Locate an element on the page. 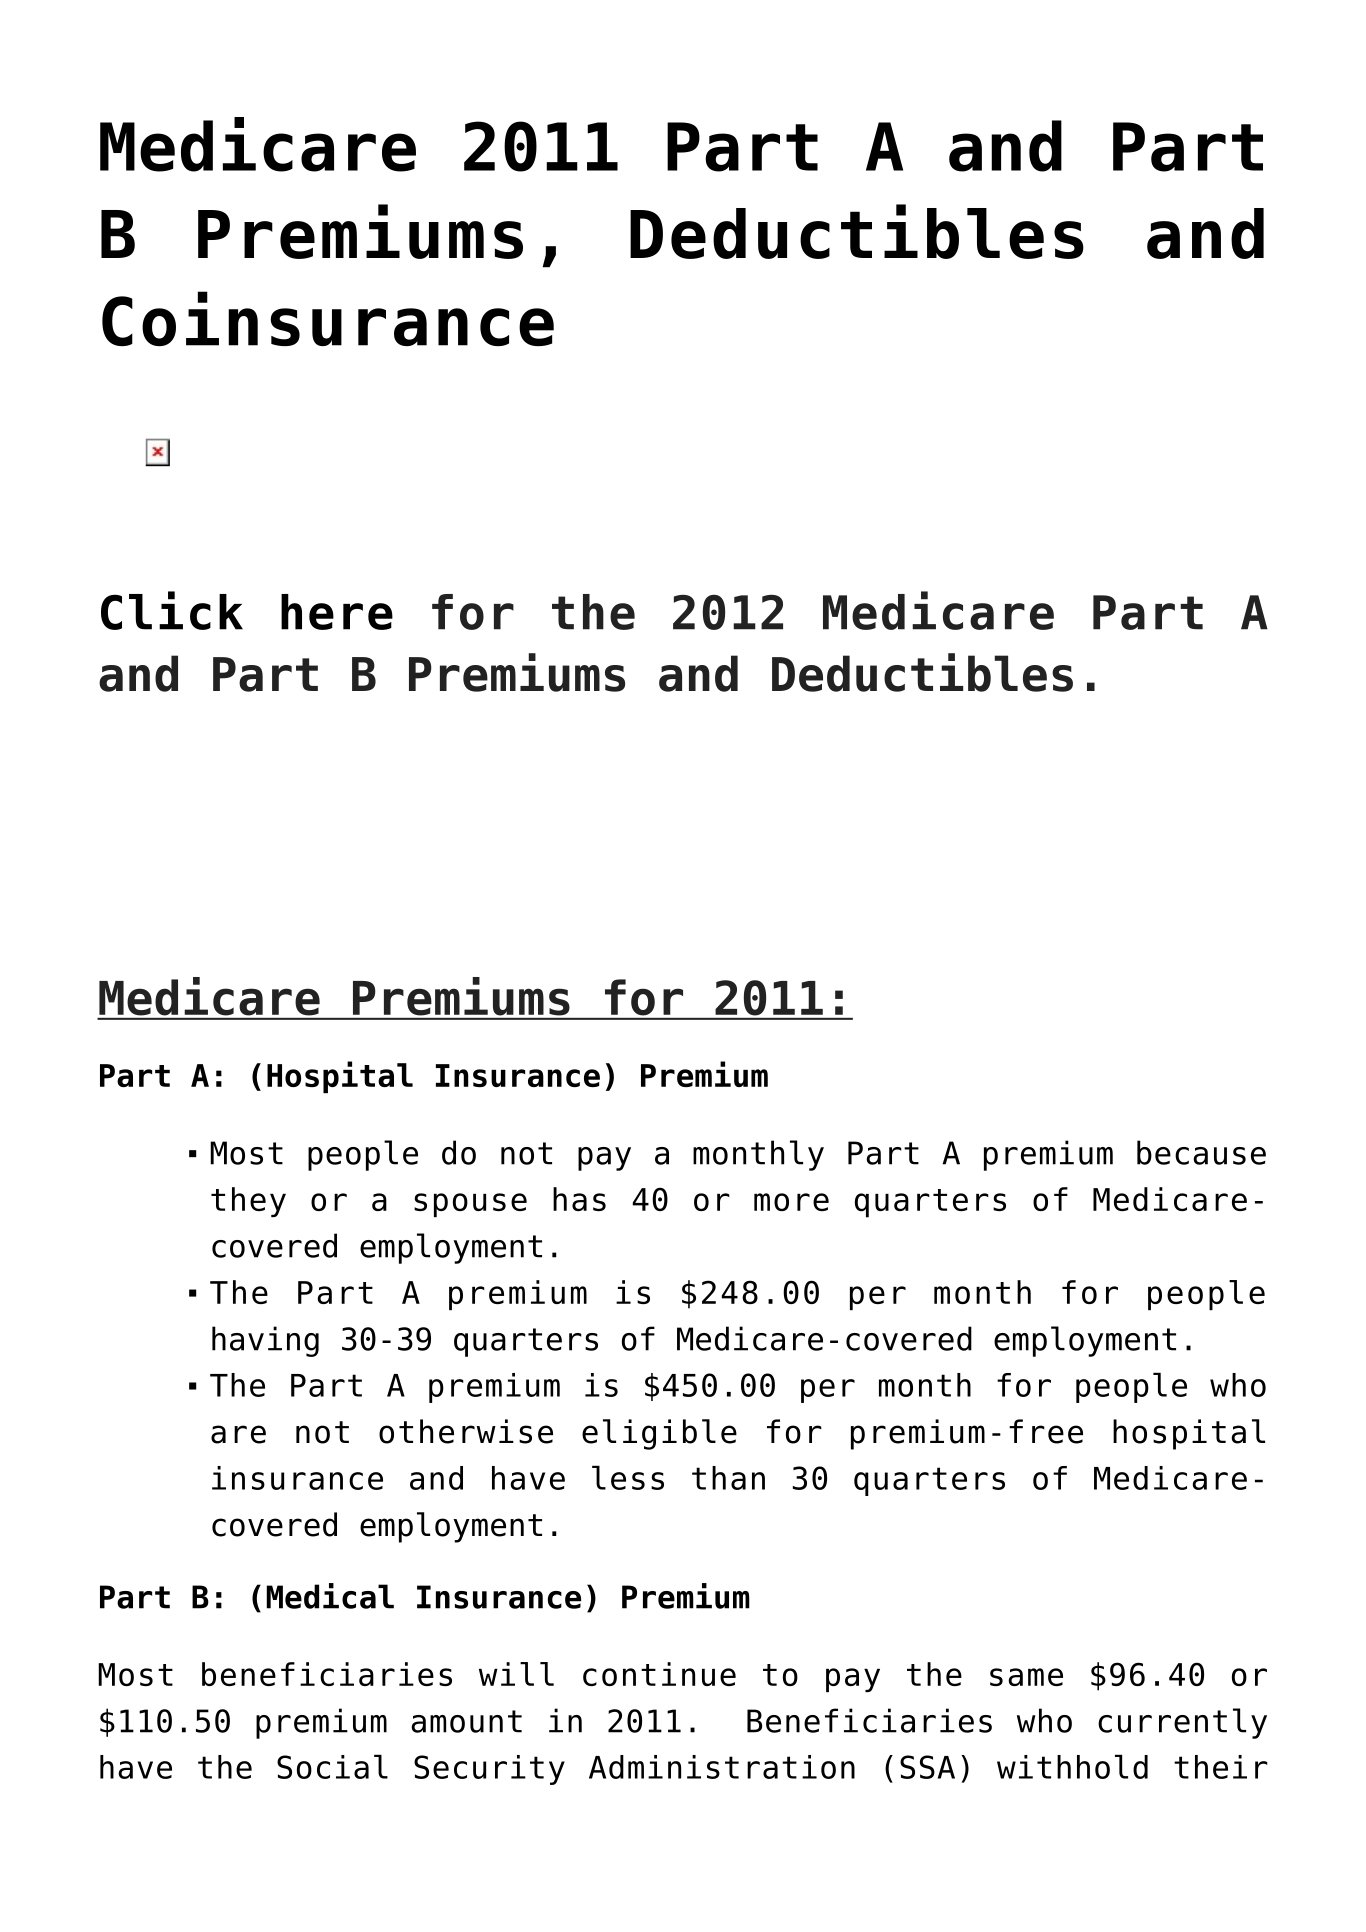 Image resolution: width=1366 pixels, height=1932 pixels. Social is located at coordinates (332, 1766).
